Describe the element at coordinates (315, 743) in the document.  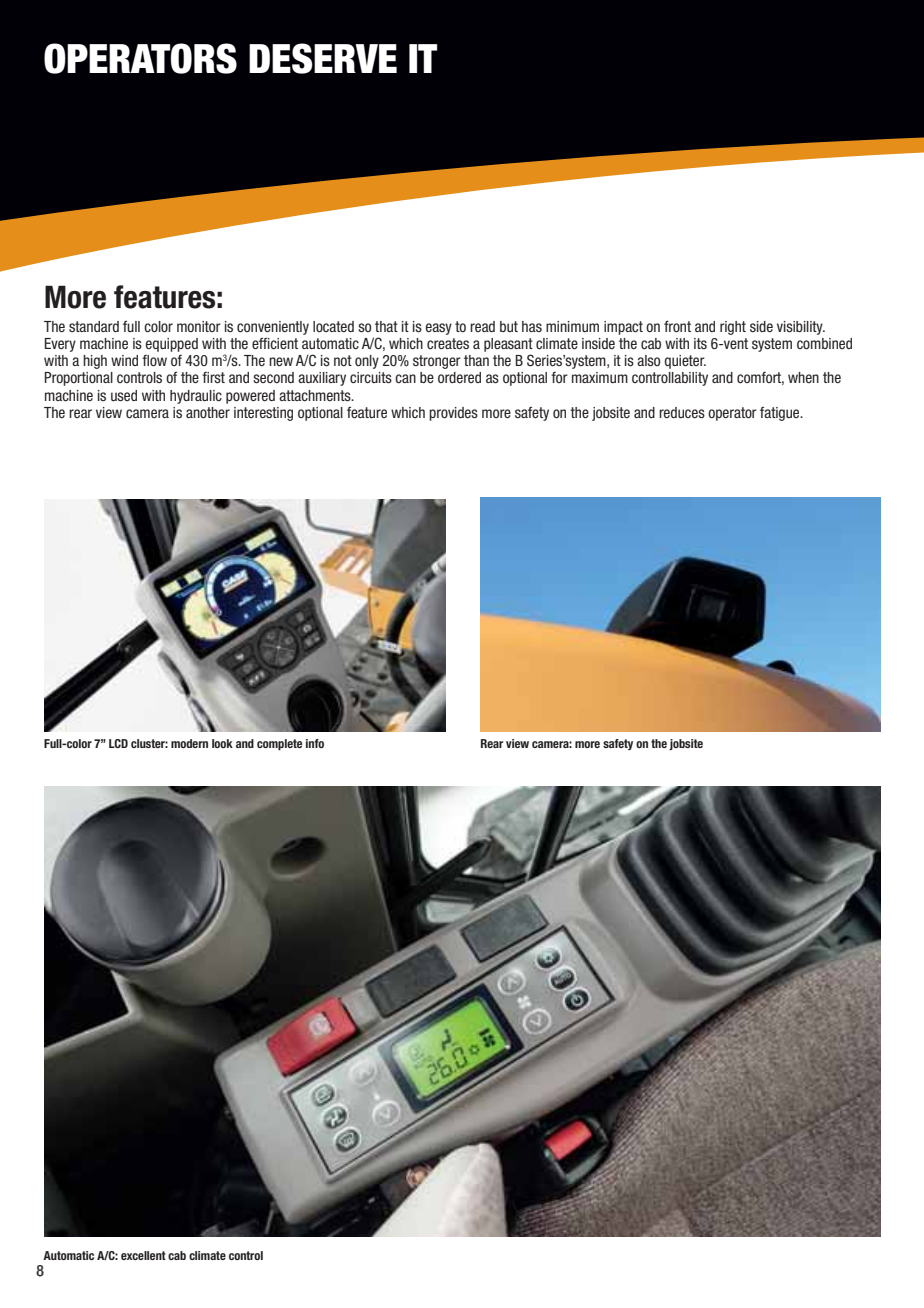
I see `info` at that location.
